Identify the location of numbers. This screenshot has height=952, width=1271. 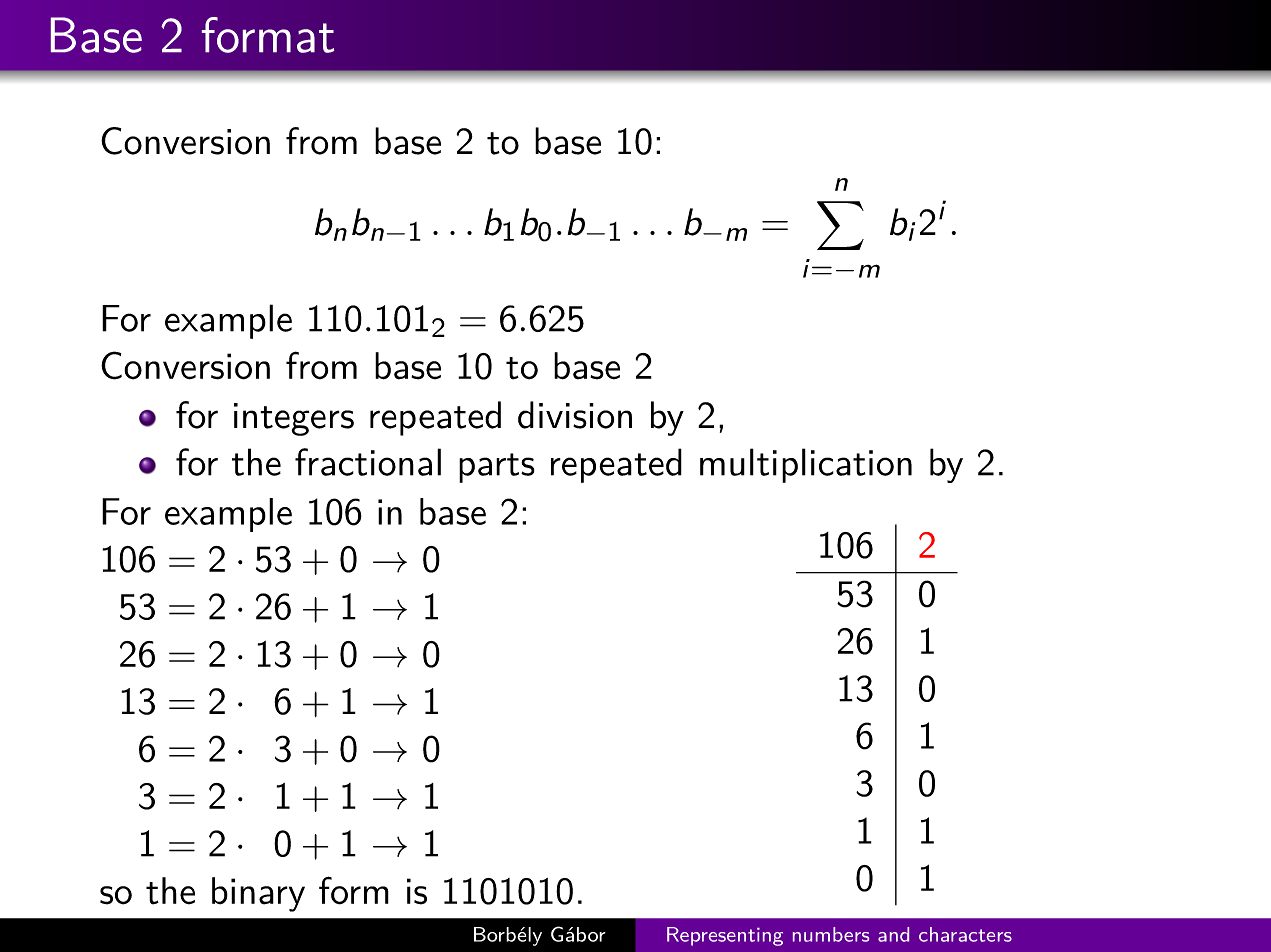
(831, 934).
